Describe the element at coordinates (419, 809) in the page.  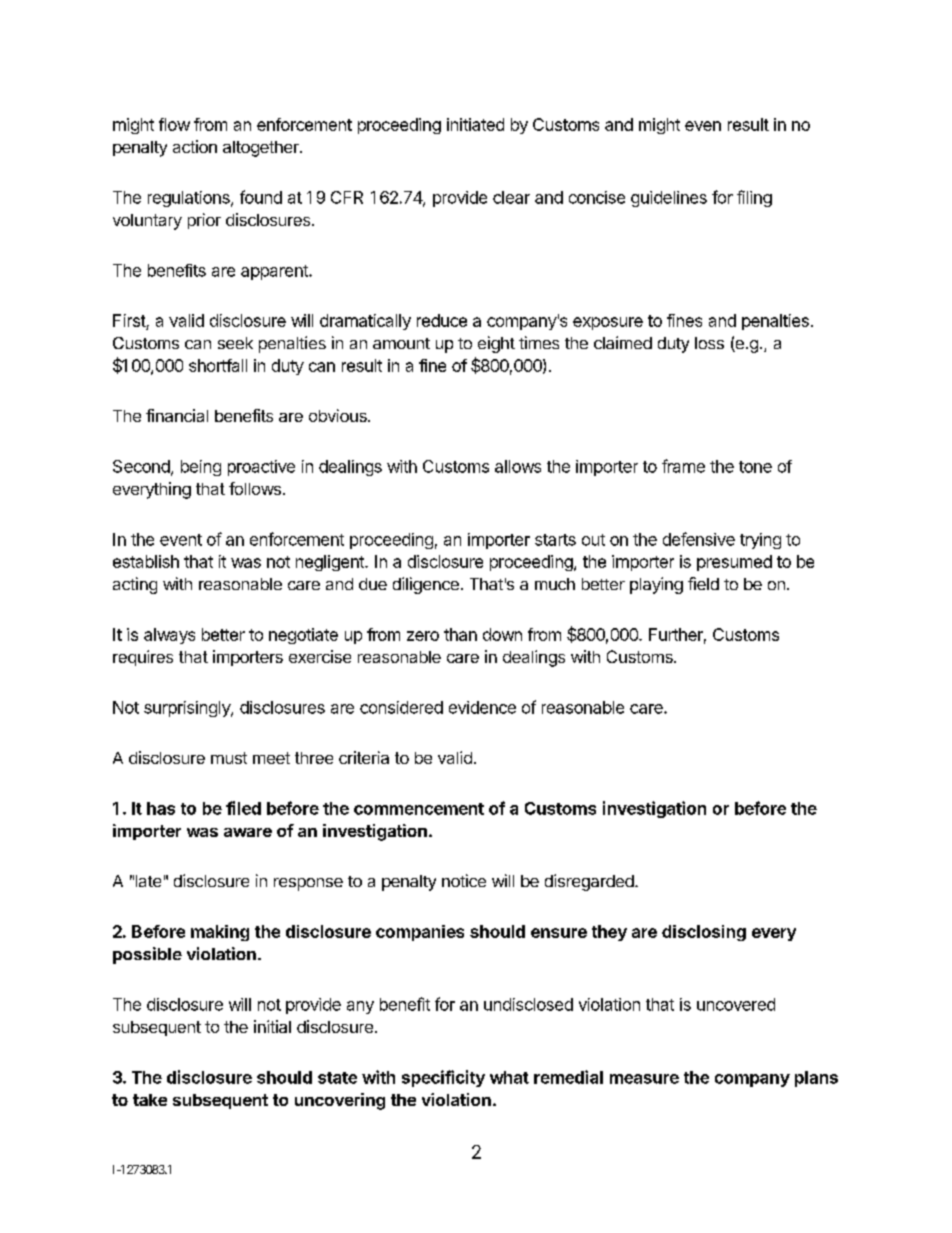
I see `commencement` at that location.
